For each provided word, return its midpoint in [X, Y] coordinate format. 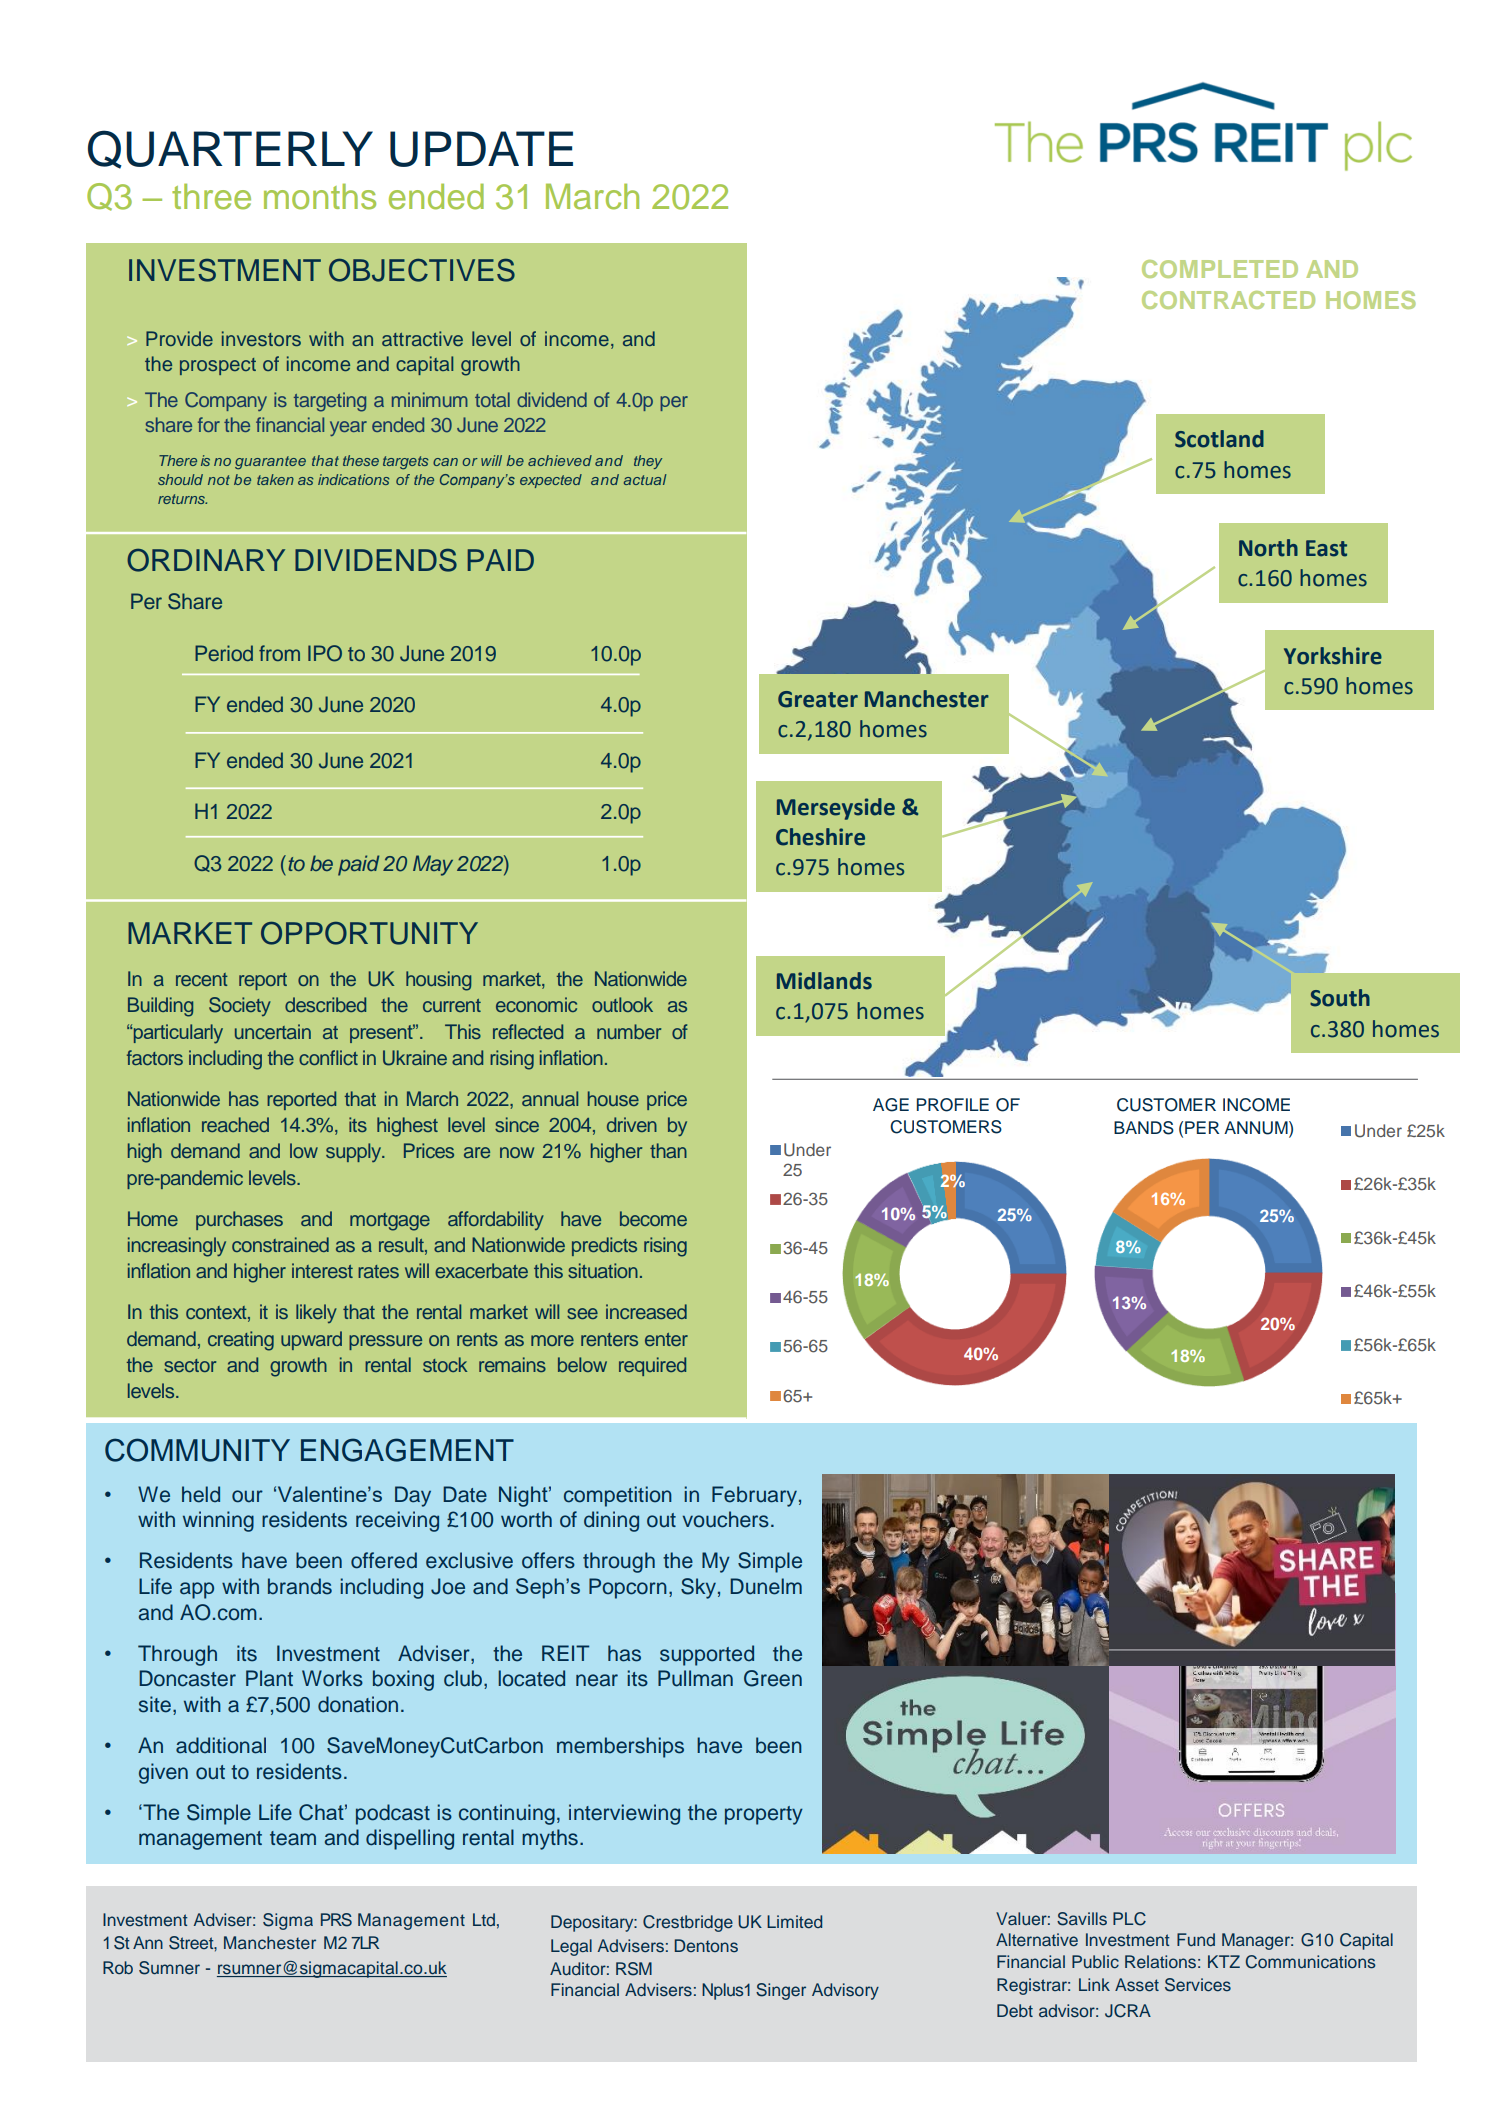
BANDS [1144, 1128]
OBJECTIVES [422, 270]
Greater [818, 699]
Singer [781, 1991]
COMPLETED [1220, 269]
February [754, 1496]
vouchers [725, 1519]
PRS [336, 1920]
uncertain [273, 1031]
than [668, 1150]
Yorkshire [1333, 656]
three [211, 196]
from [279, 653]
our [247, 1496]
